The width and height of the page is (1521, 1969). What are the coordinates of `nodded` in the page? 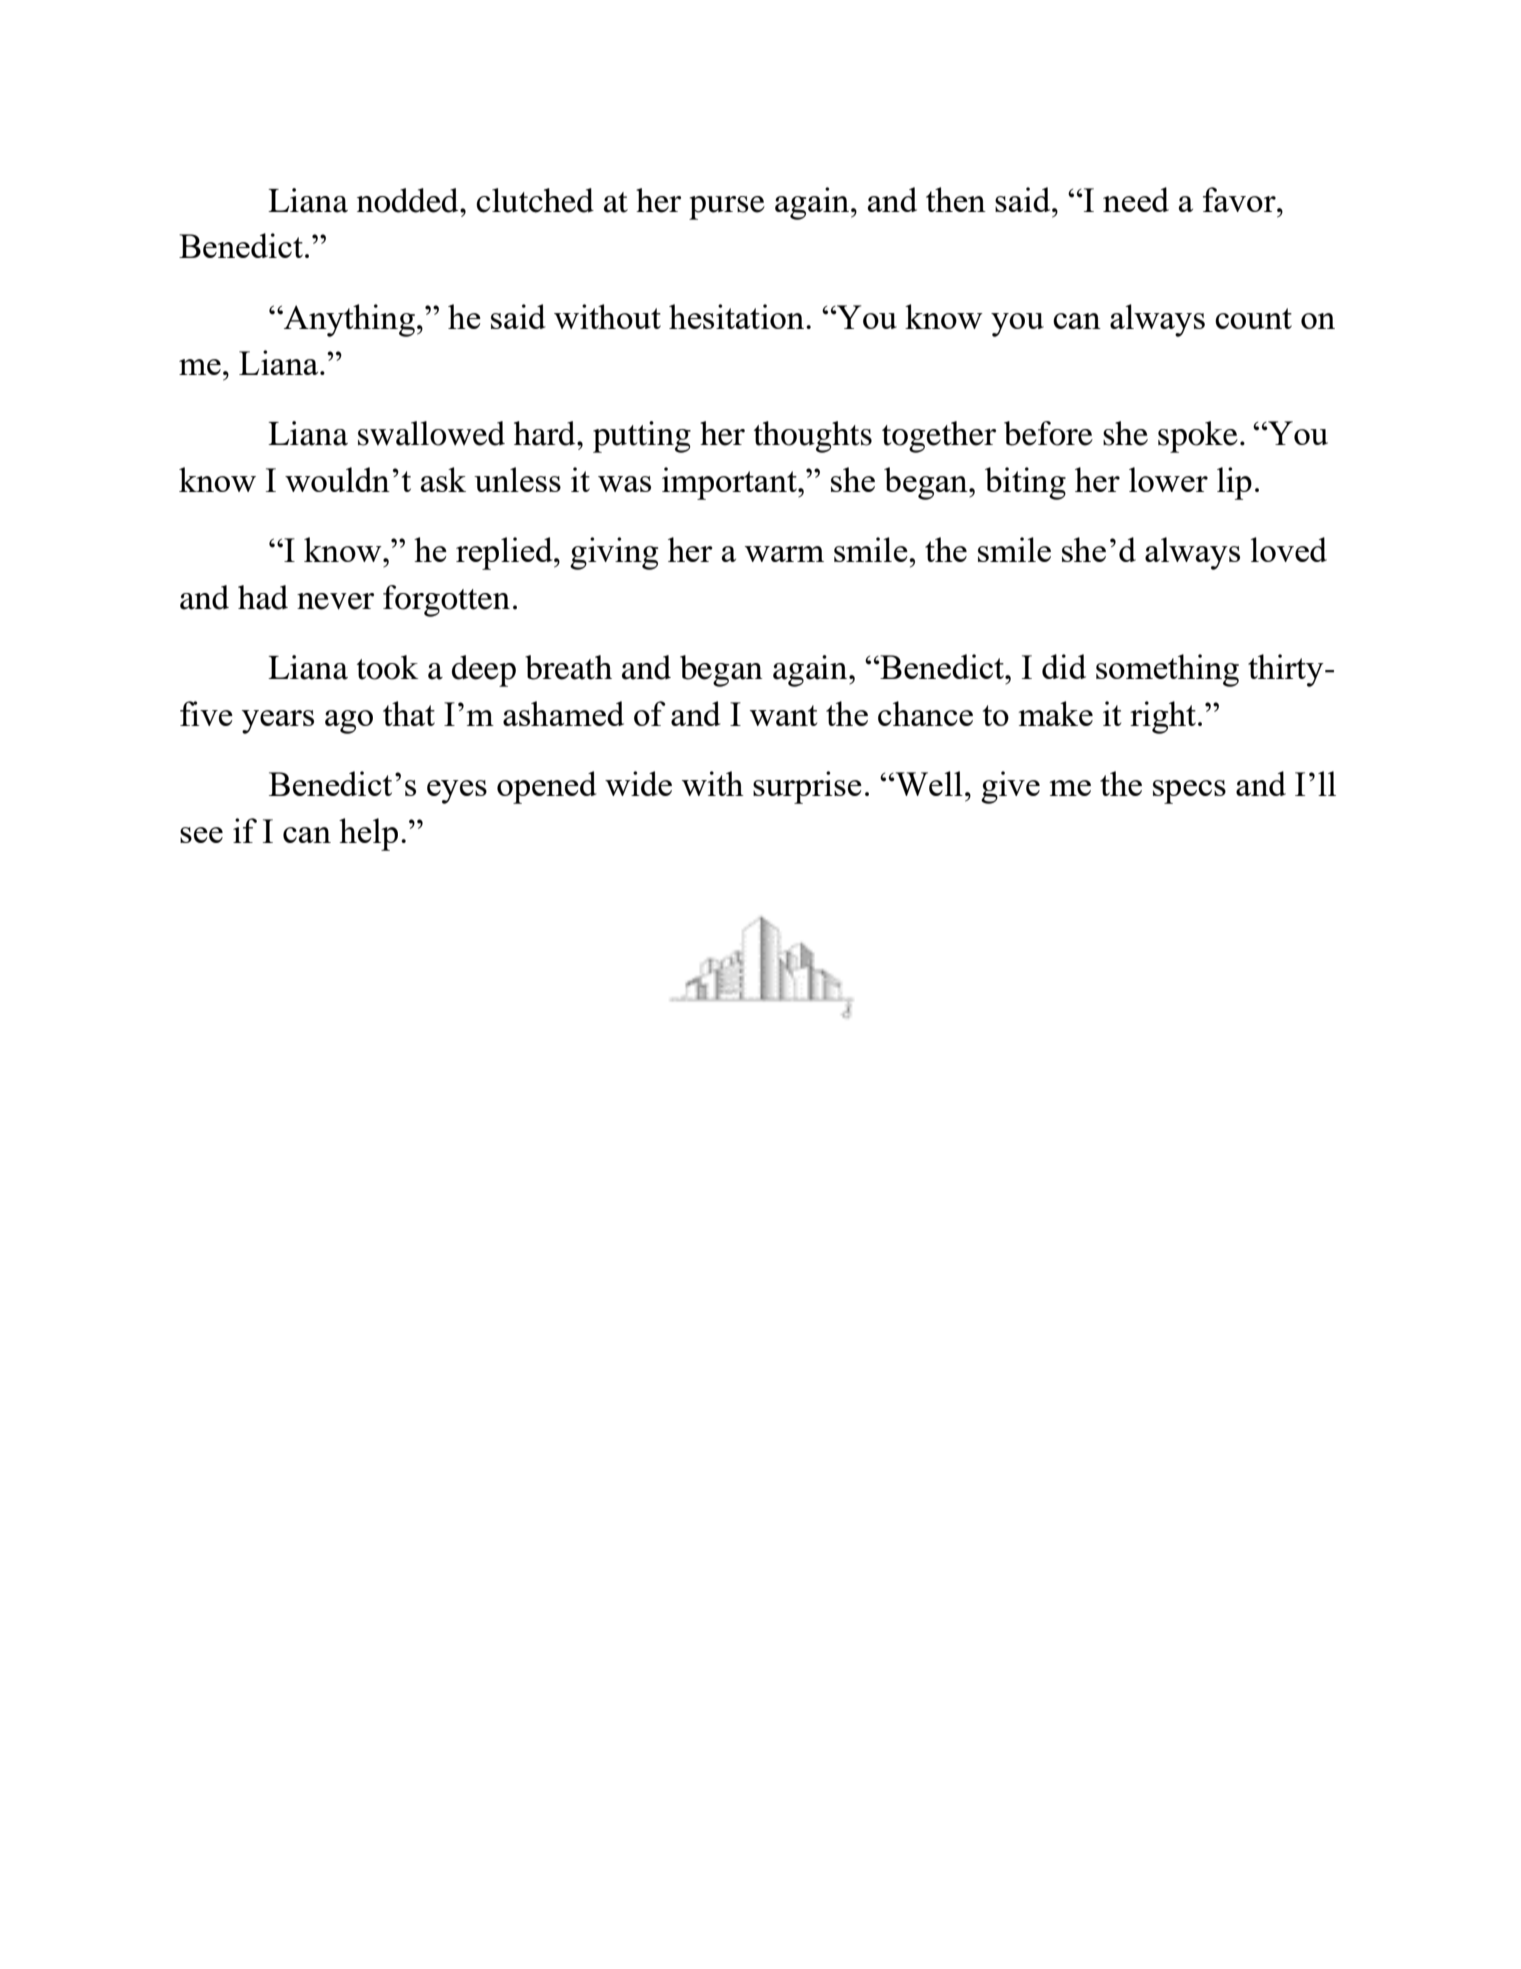 It's located at (409, 200).
